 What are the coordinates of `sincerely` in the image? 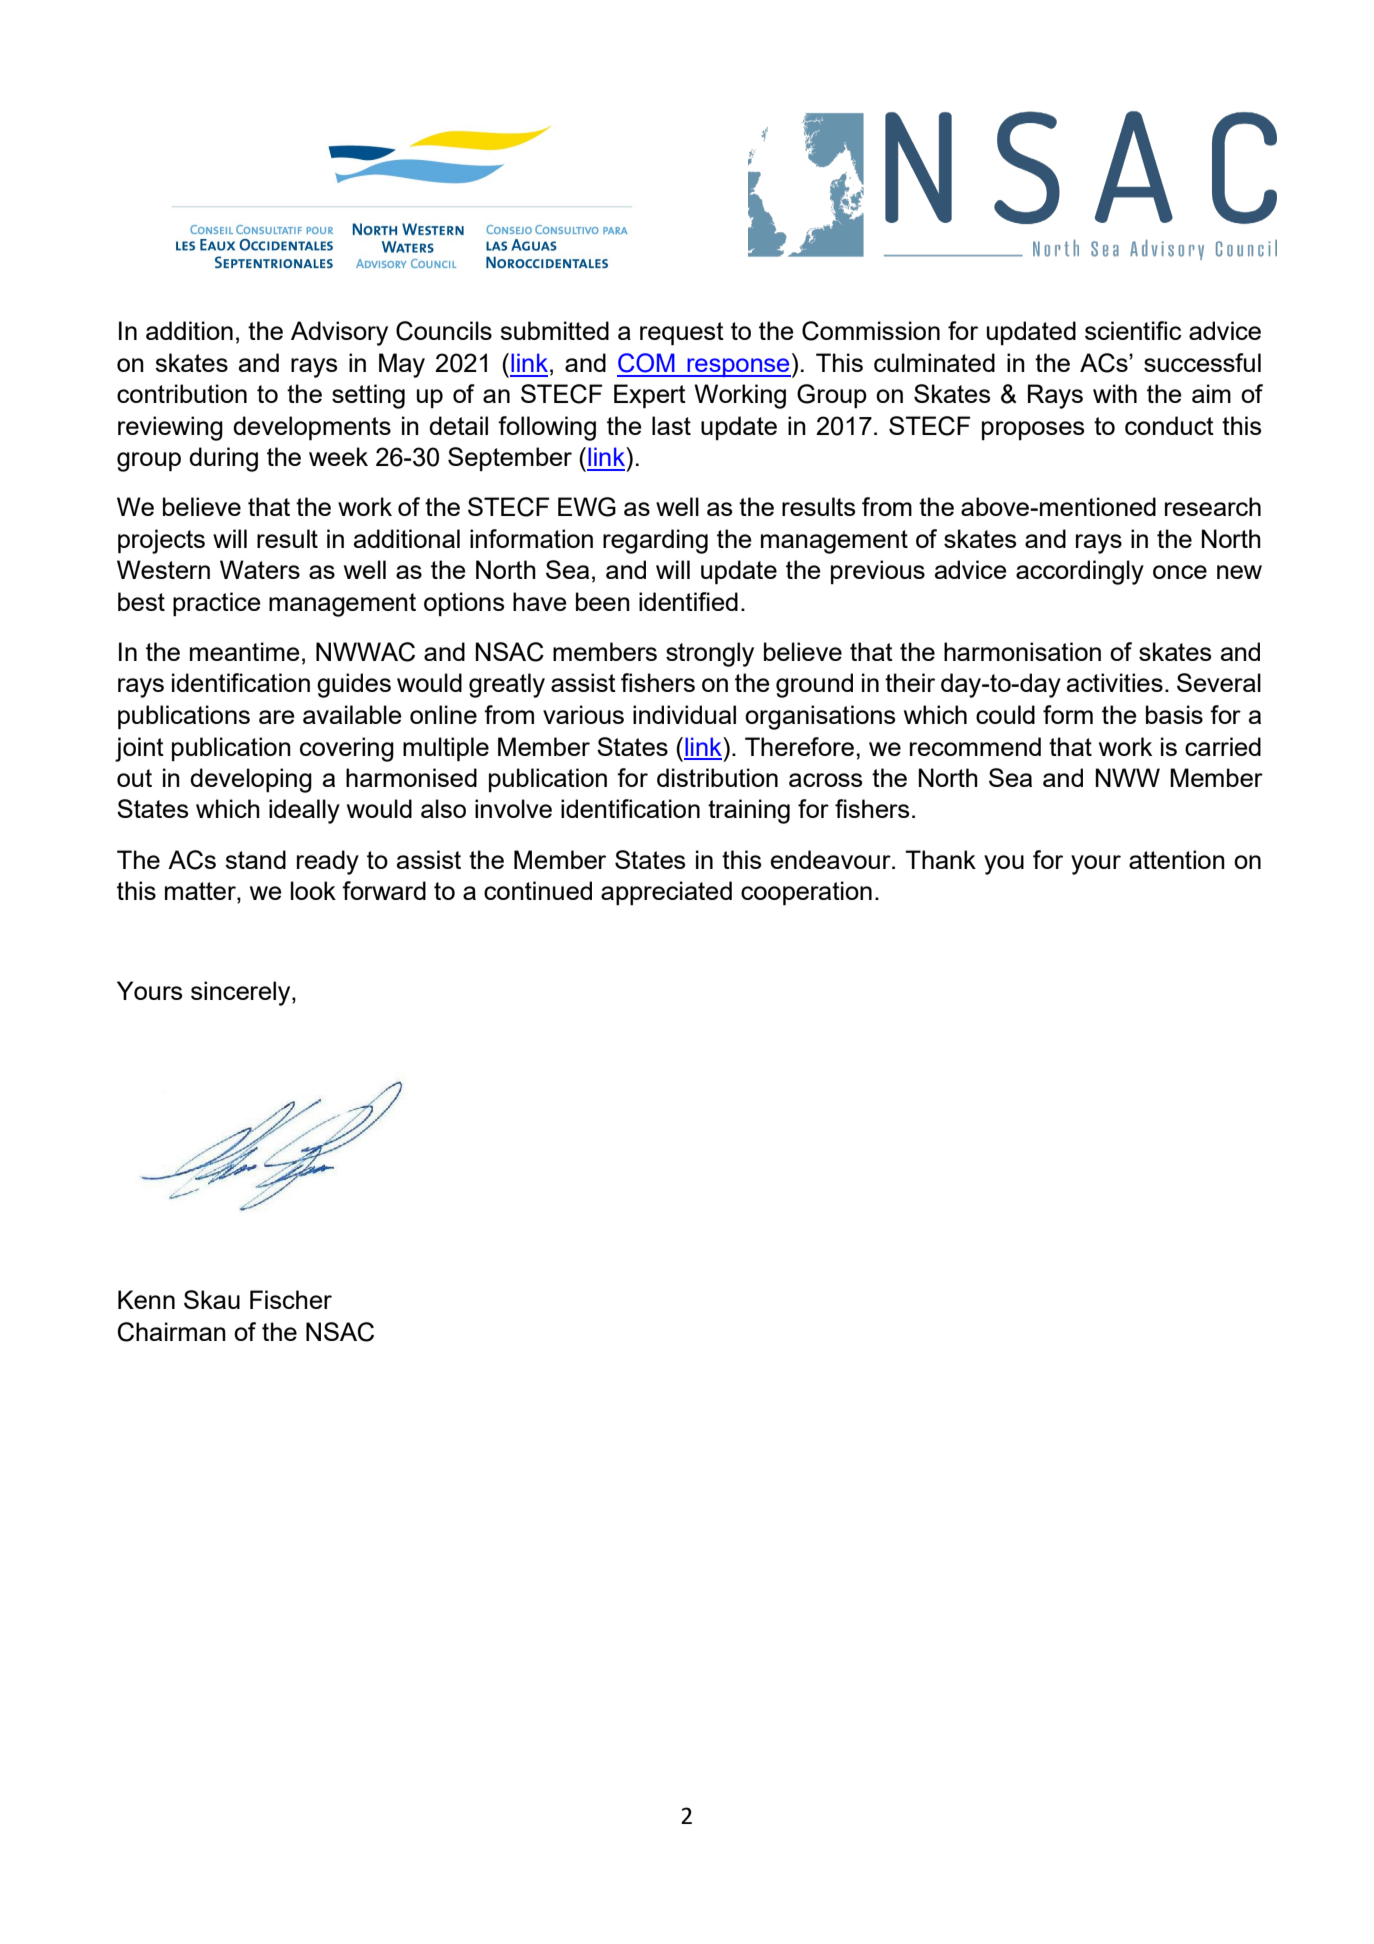 It's located at (242, 993).
